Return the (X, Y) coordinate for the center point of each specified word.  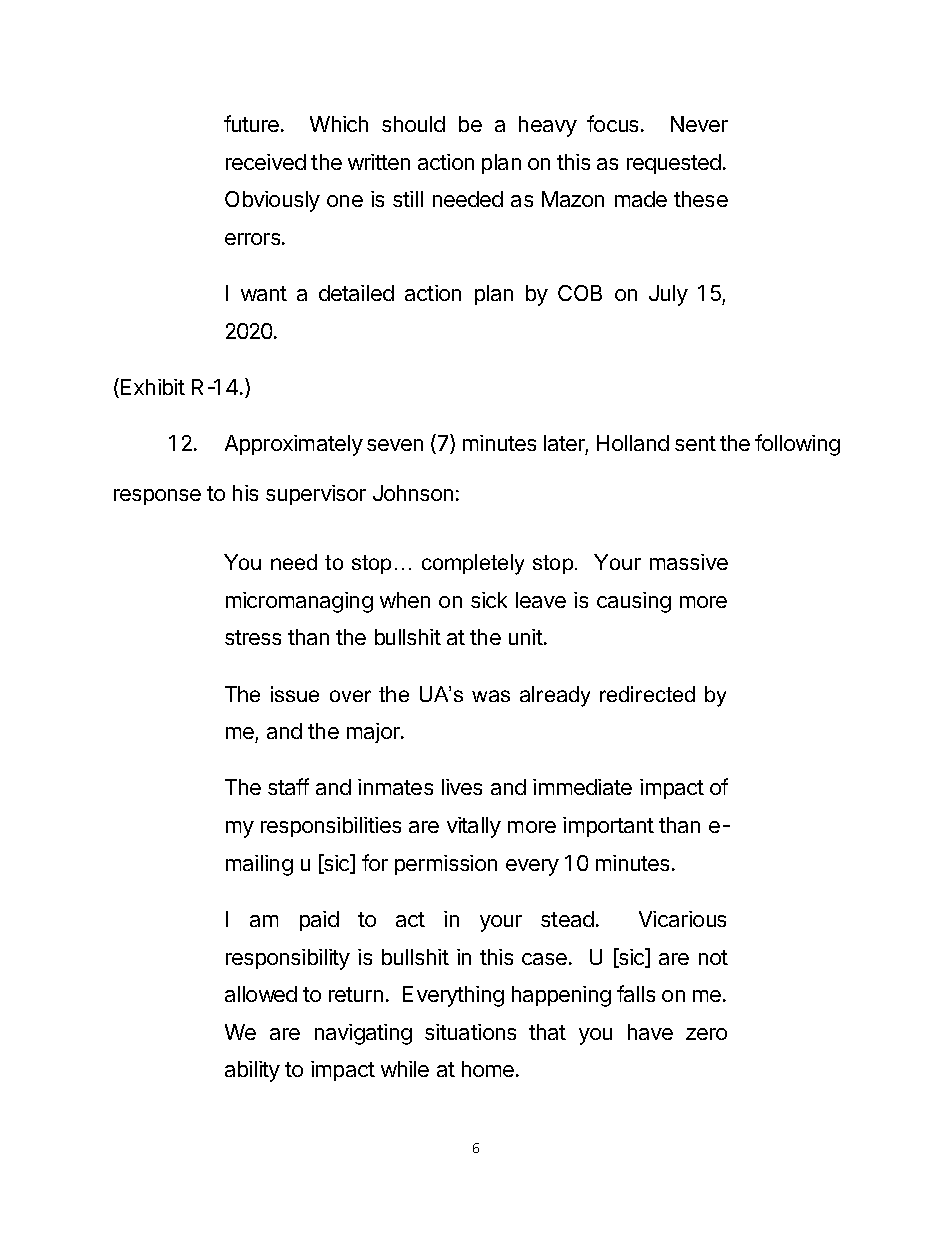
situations (470, 1032)
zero (706, 1034)
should (413, 124)
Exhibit (153, 387)
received (266, 162)
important (608, 827)
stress (253, 637)
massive (689, 562)
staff (288, 786)
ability (252, 1071)
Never (699, 124)
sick (489, 600)
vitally (474, 827)
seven (395, 445)
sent (695, 443)
